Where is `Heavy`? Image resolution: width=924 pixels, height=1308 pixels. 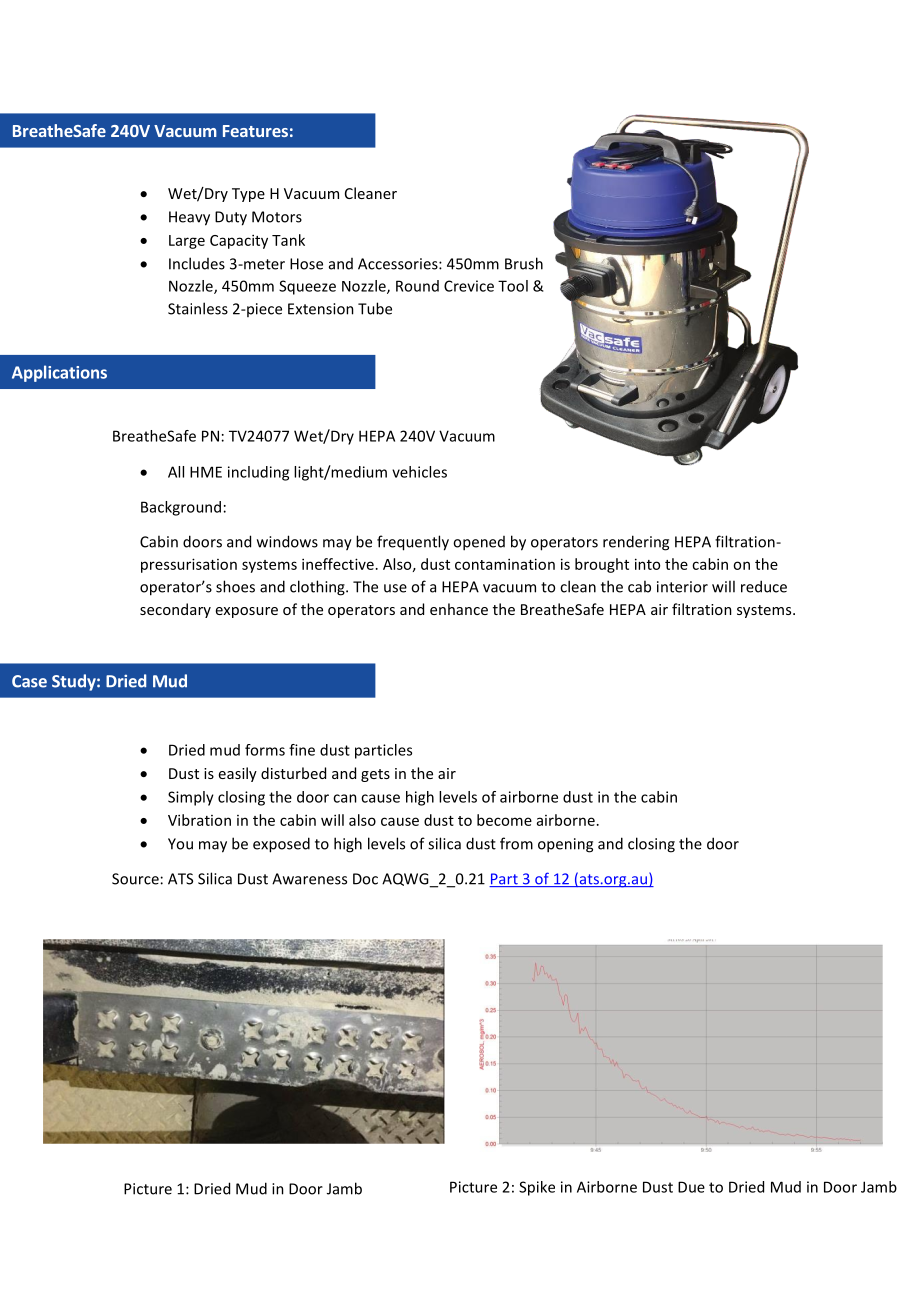
Heavy is located at coordinates (189, 218).
